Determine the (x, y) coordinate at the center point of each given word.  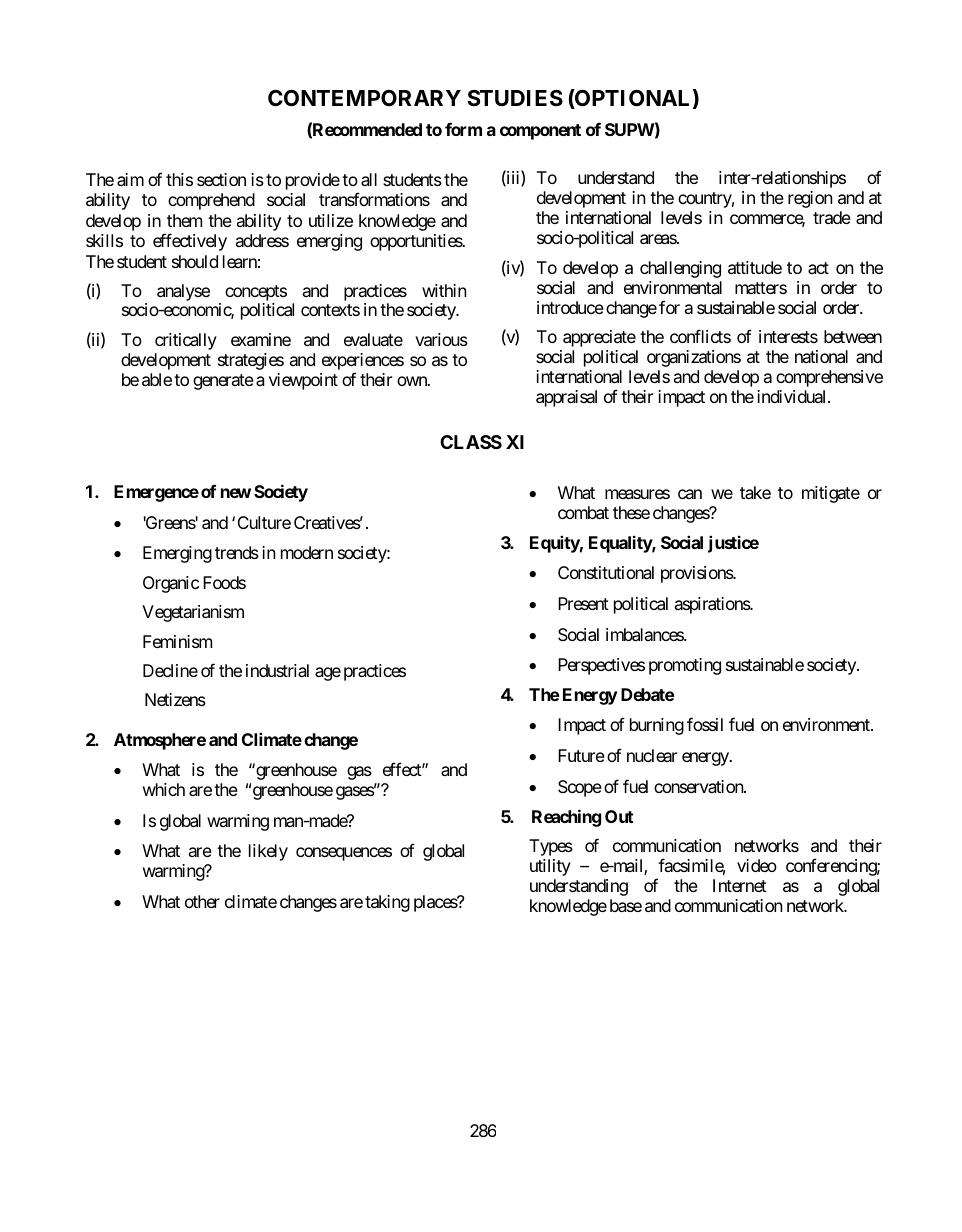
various (441, 339)
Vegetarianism (193, 613)
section (221, 179)
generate (223, 382)
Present (583, 603)
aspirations (713, 605)
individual (793, 396)
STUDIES (515, 98)
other (202, 901)
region (810, 199)
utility (550, 867)
